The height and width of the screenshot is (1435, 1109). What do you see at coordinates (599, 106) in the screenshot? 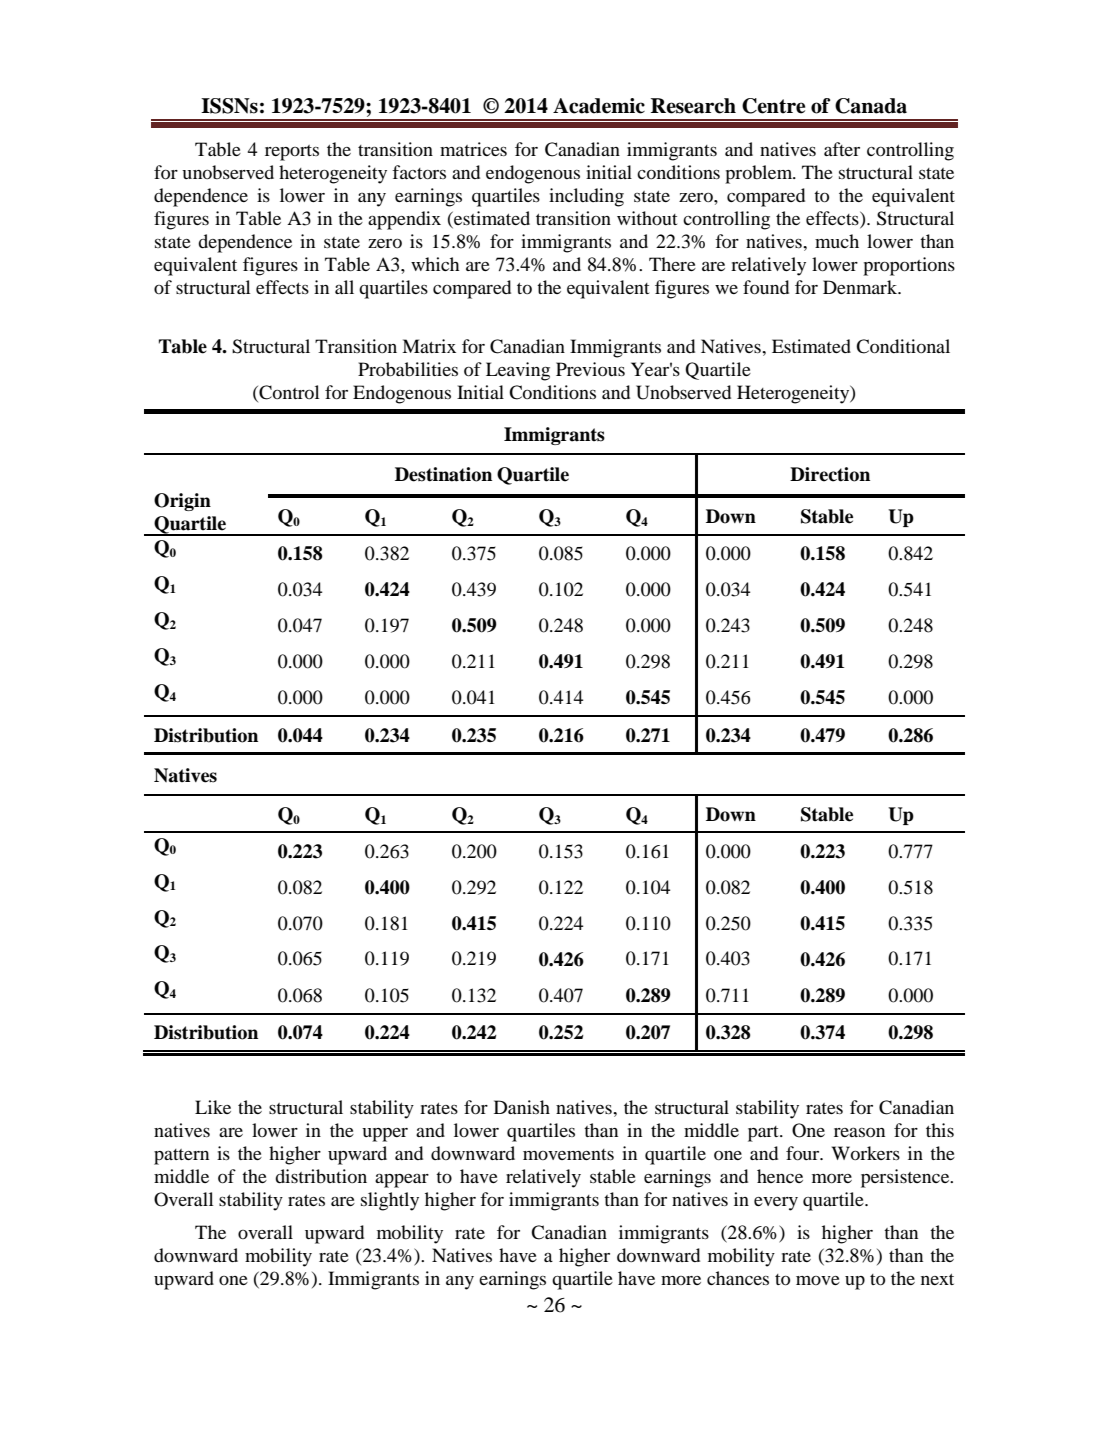
I see `Academic` at bounding box center [599, 106].
